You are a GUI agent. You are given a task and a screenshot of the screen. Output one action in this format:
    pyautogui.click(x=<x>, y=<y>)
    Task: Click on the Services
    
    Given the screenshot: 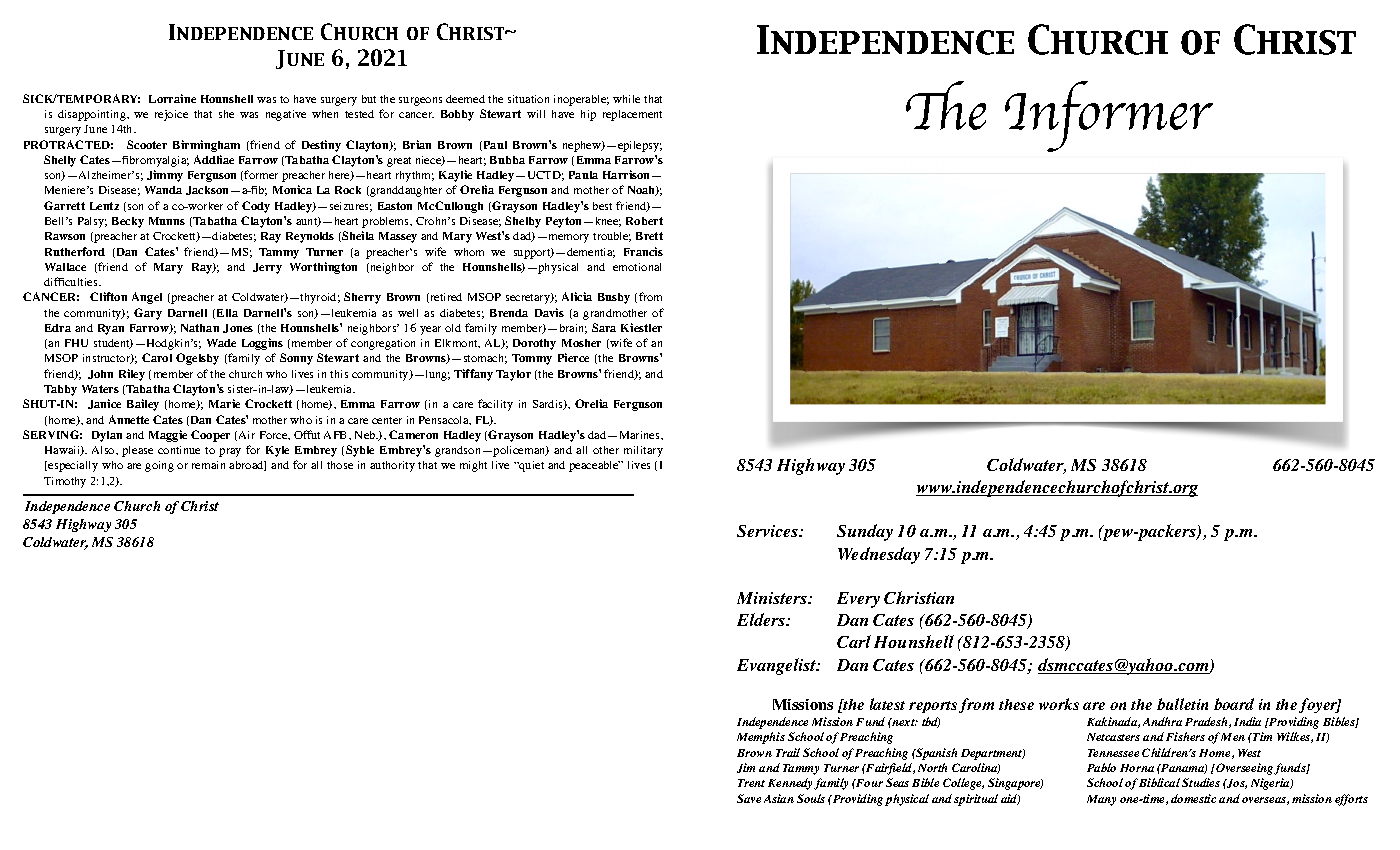 What is the action you would take?
    pyautogui.click(x=769, y=531)
